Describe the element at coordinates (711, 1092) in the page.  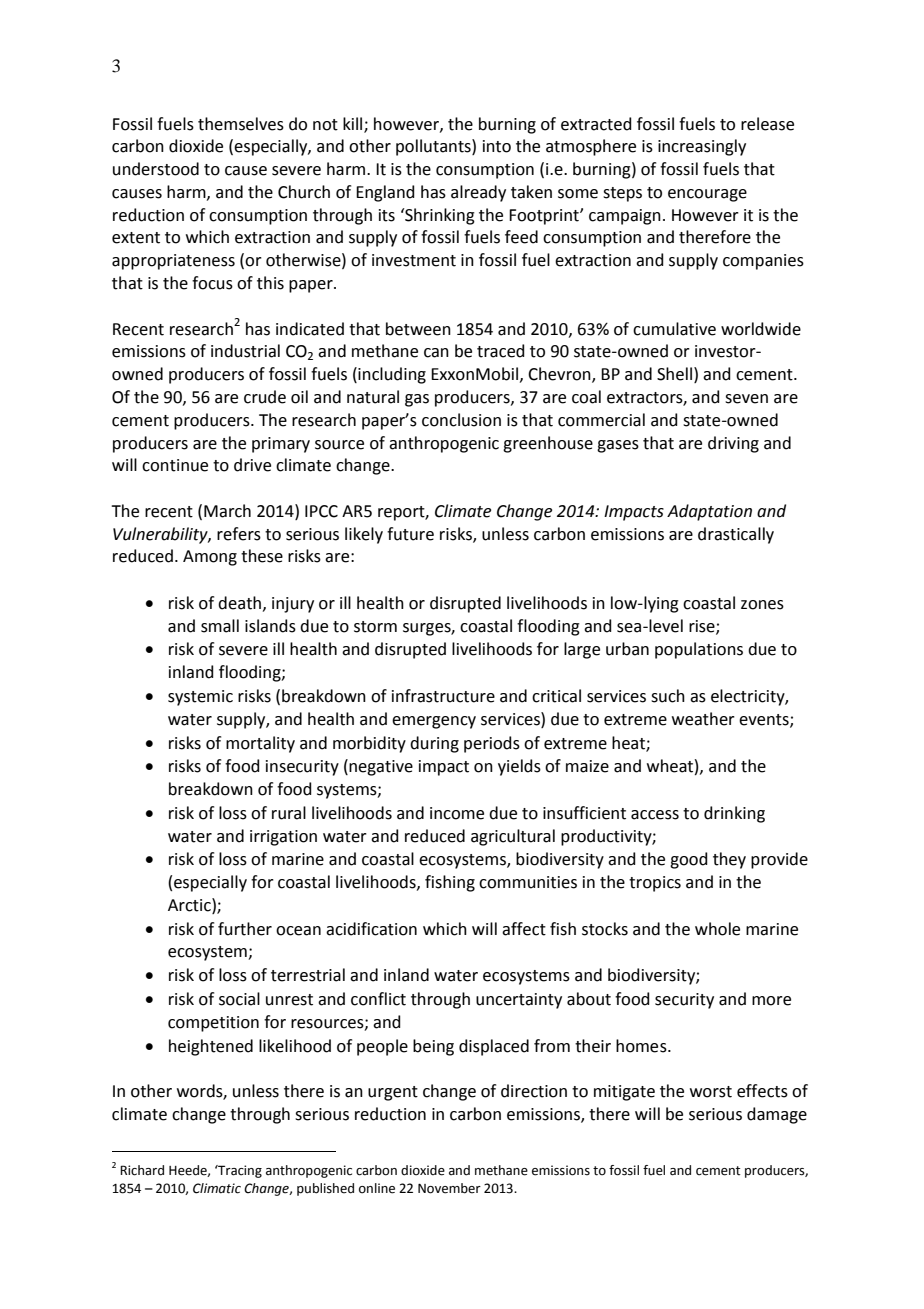
I see `worst` at that location.
